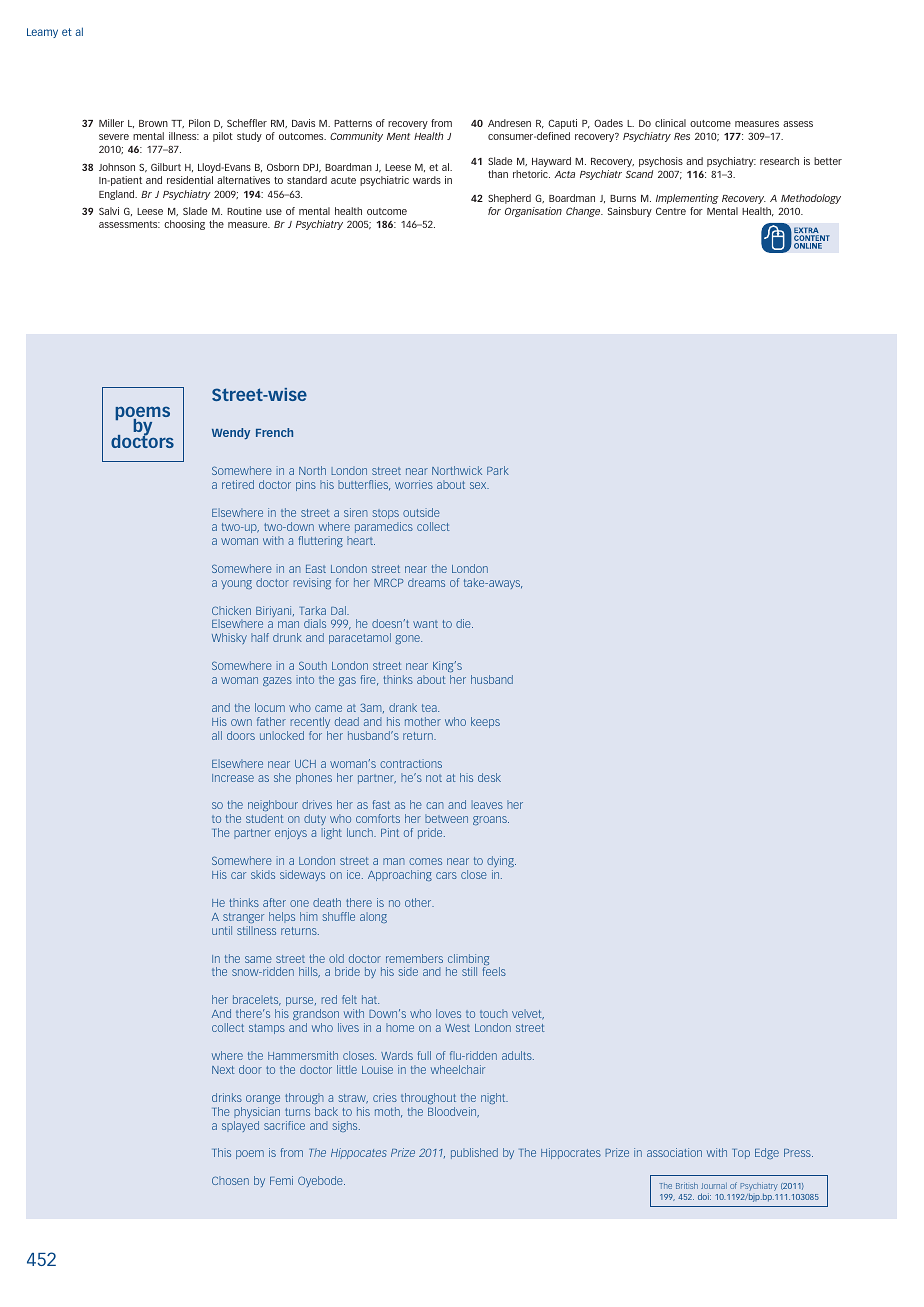 This screenshot has width=924, height=1307. What do you see at coordinates (233, 778) in the screenshot?
I see `Increase` at bounding box center [233, 778].
